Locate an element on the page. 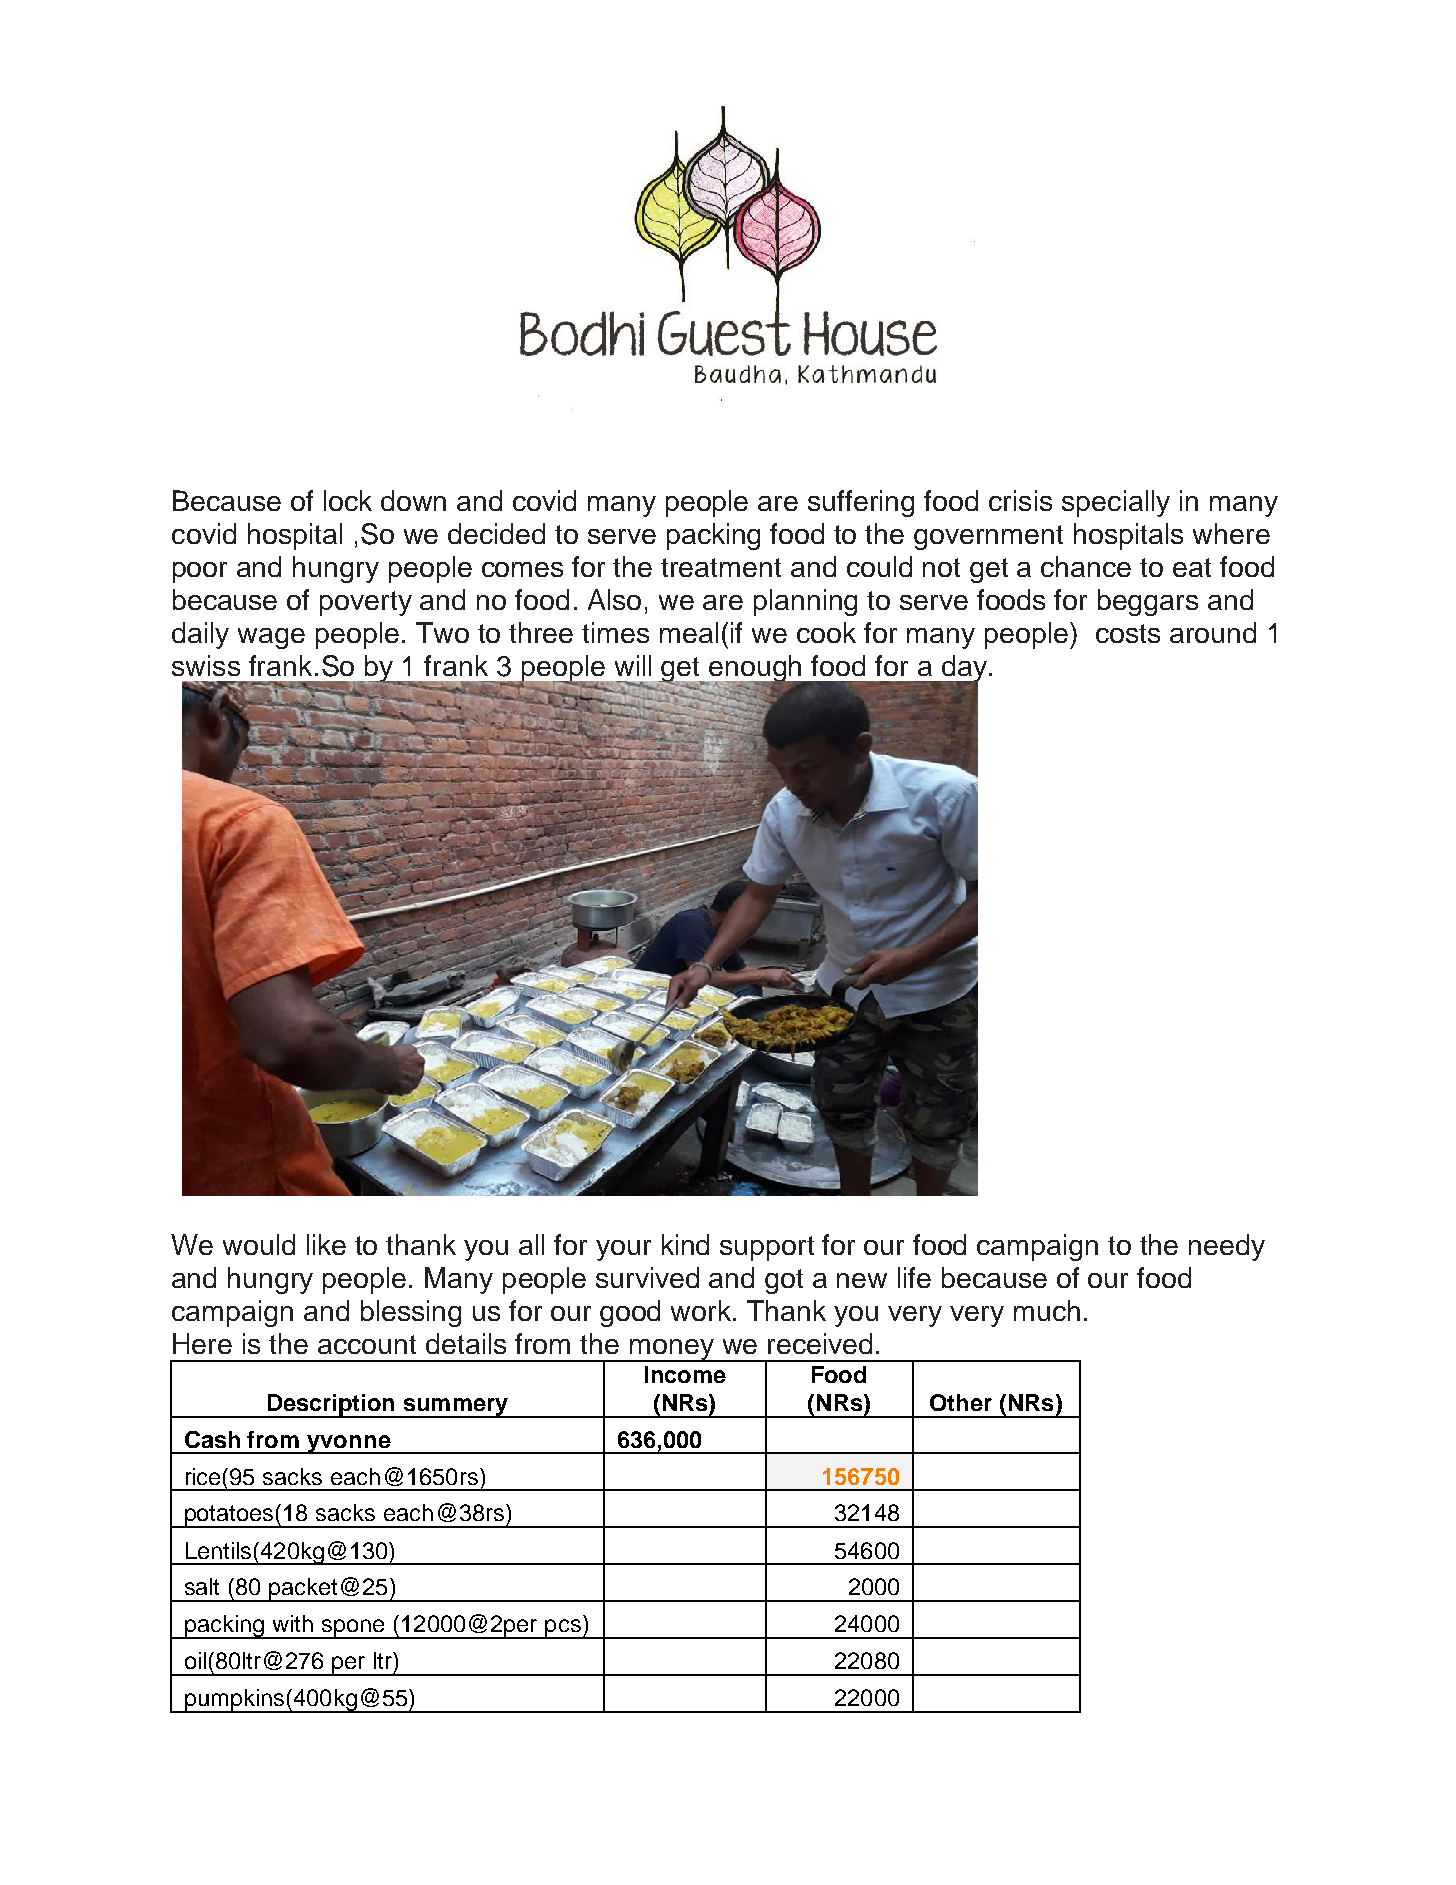  work is located at coordinates (702, 1310).
